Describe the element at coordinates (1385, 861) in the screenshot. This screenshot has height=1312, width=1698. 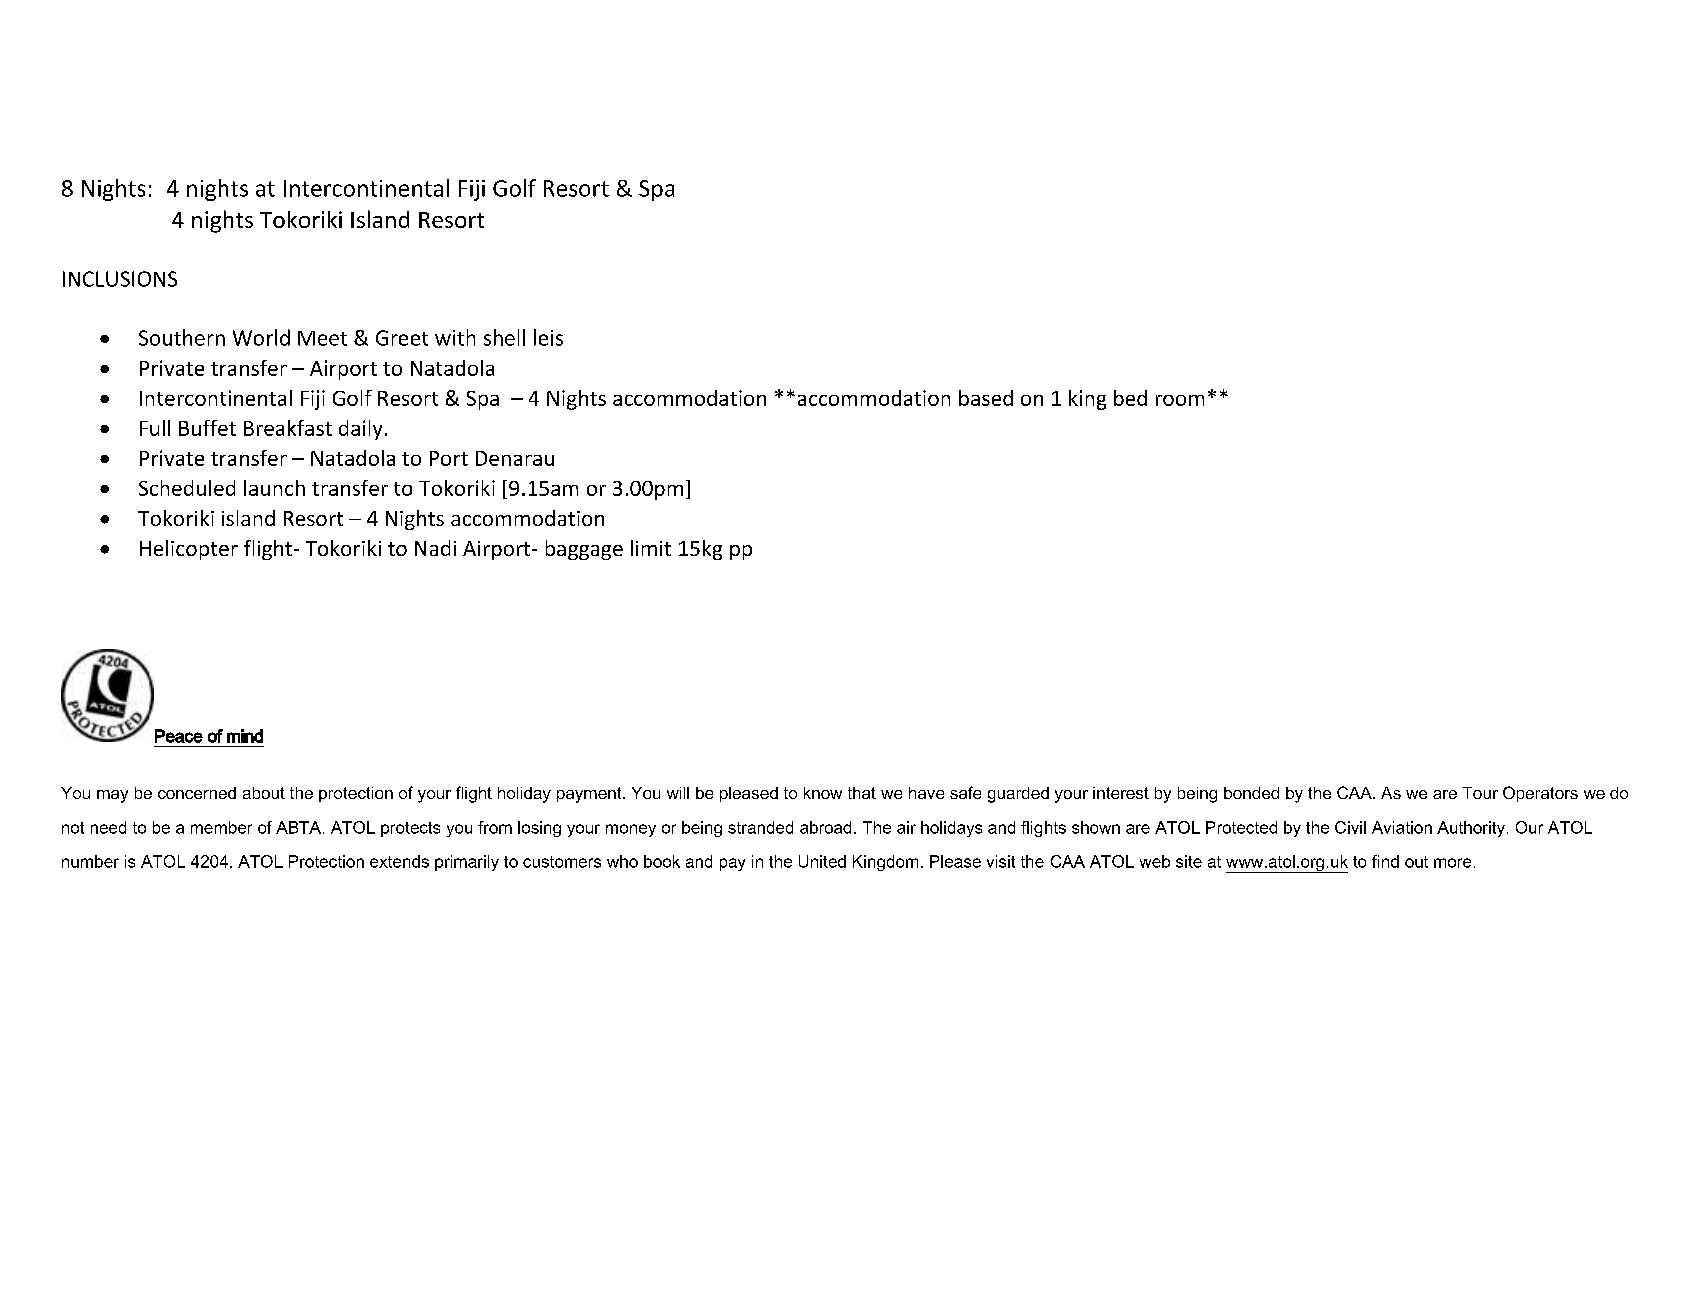
I see `find` at that location.
